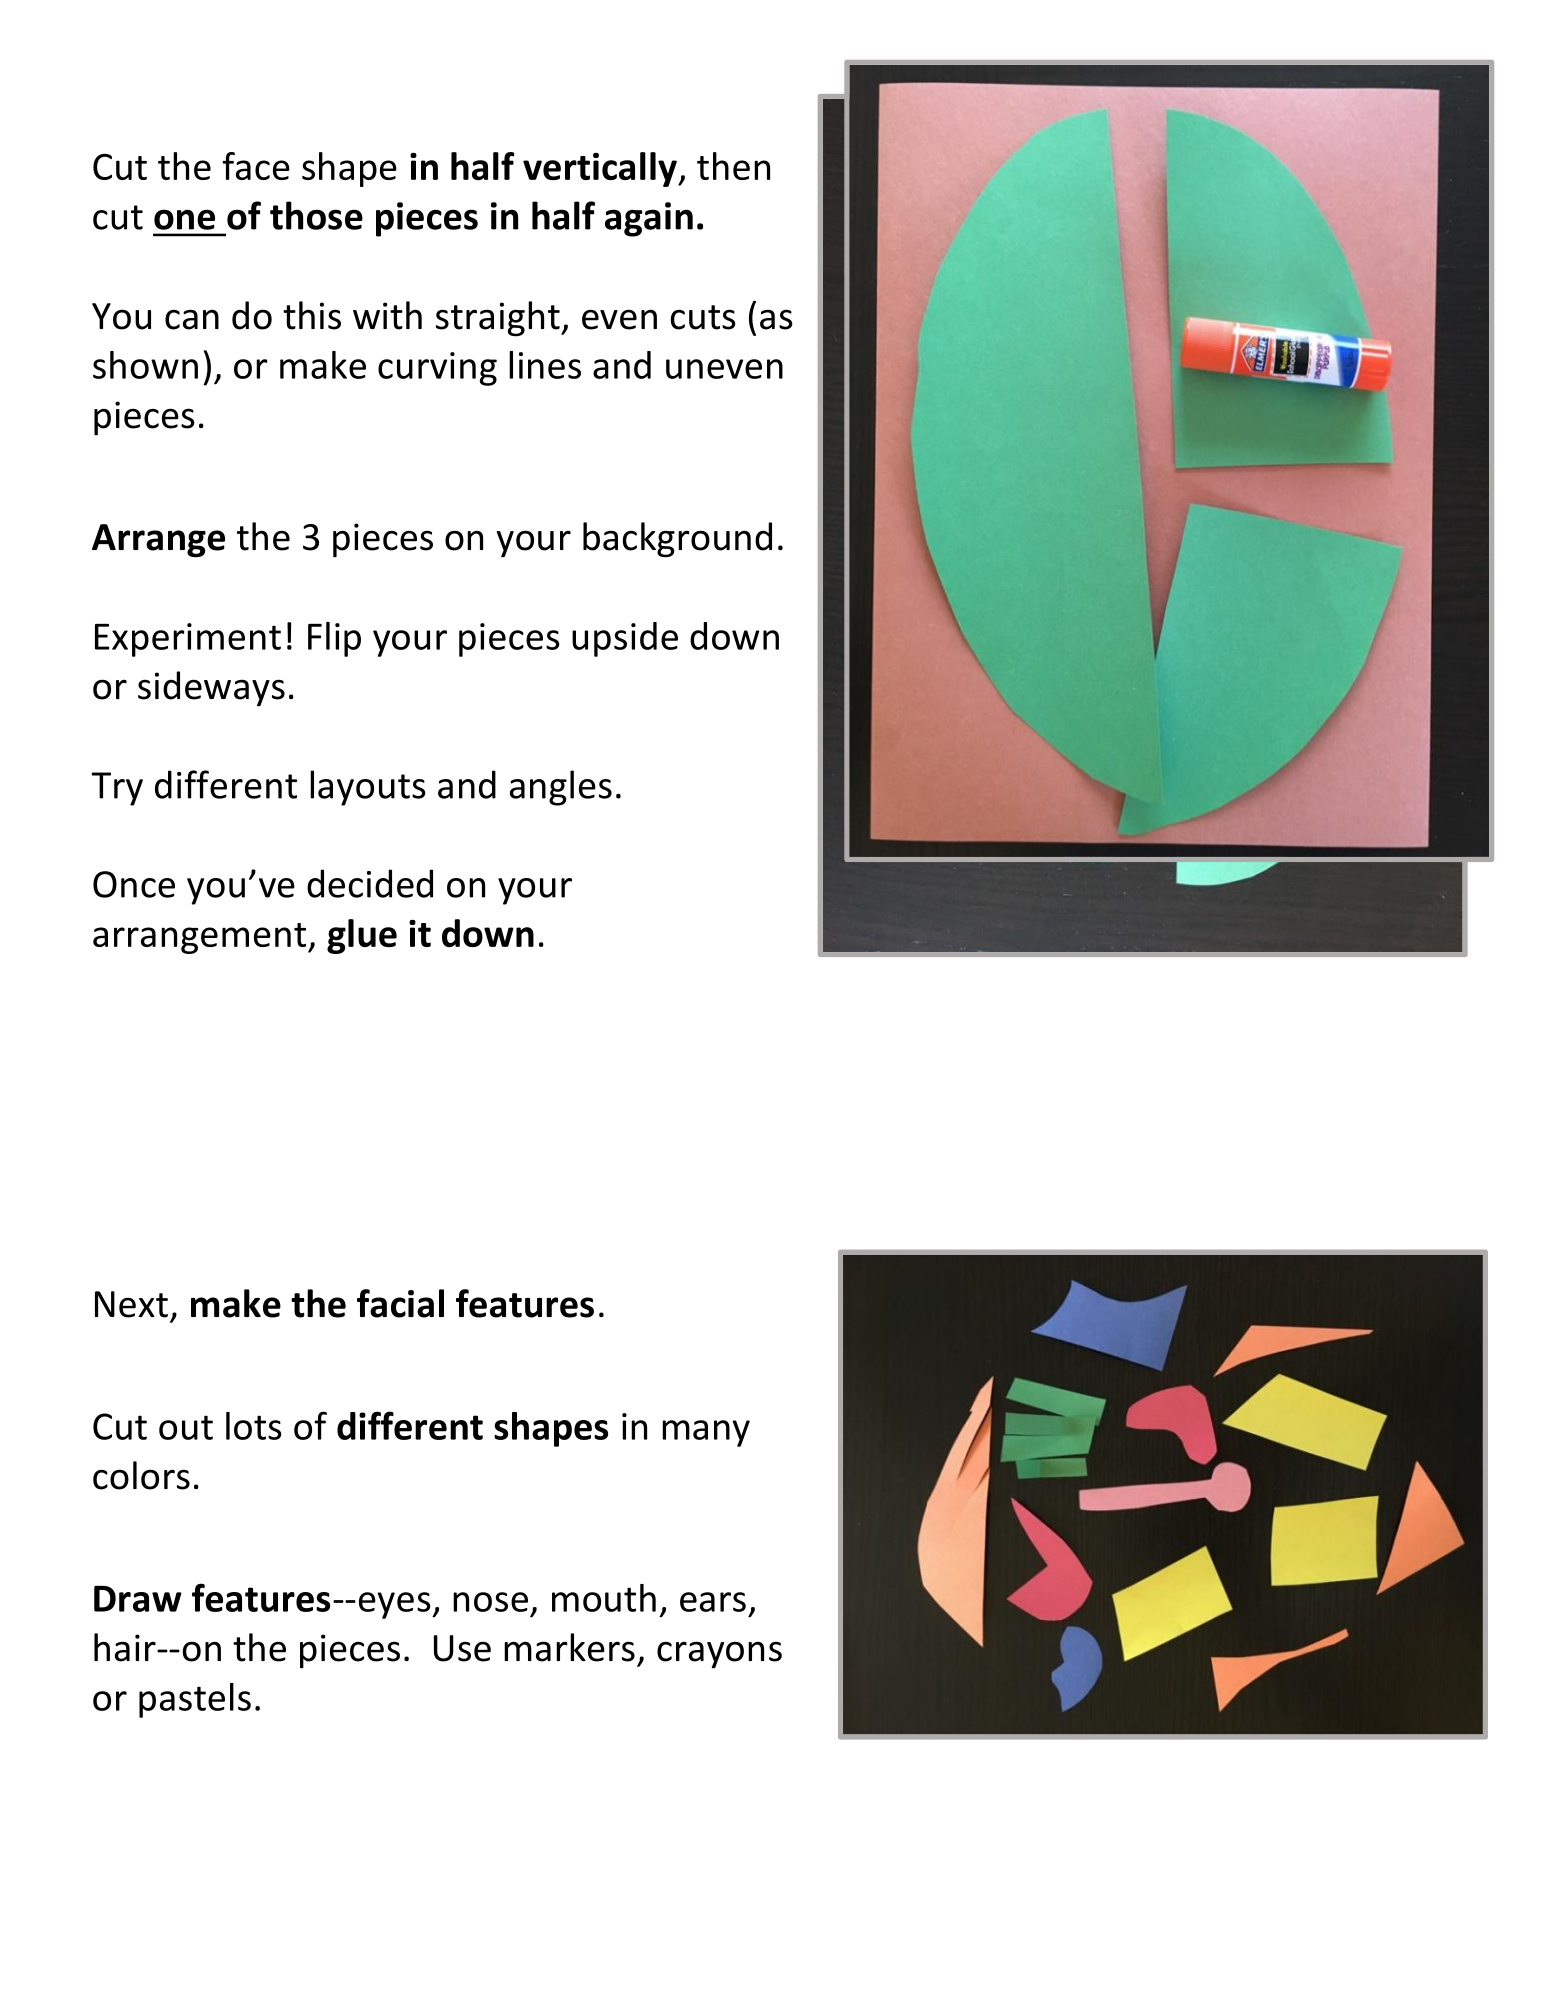 The width and height of the screenshot is (1554, 2011). I want to click on facial, so click(400, 1303).
